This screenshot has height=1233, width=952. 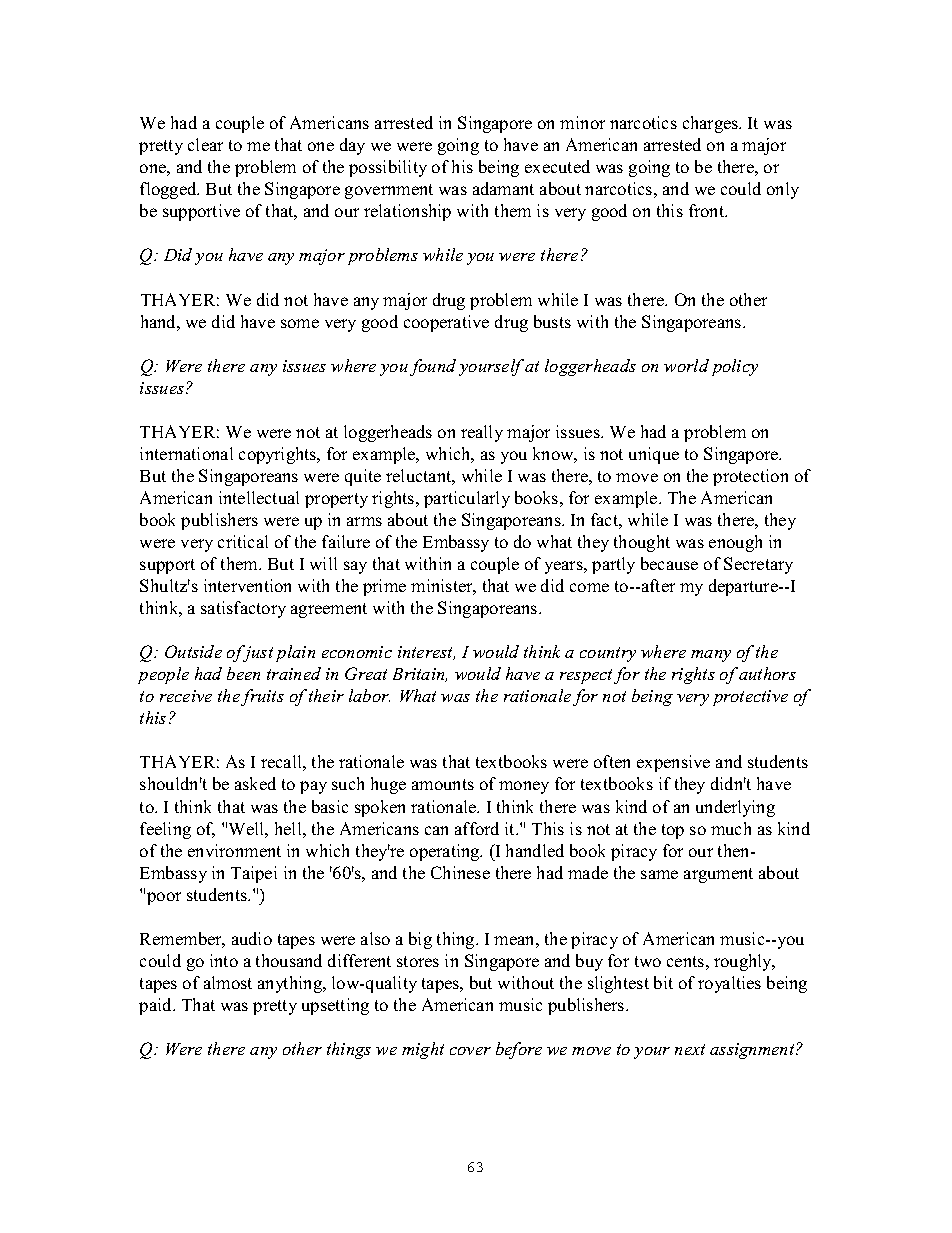 What do you see at coordinates (669, 563) in the screenshot?
I see `because` at bounding box center [669, 563].
